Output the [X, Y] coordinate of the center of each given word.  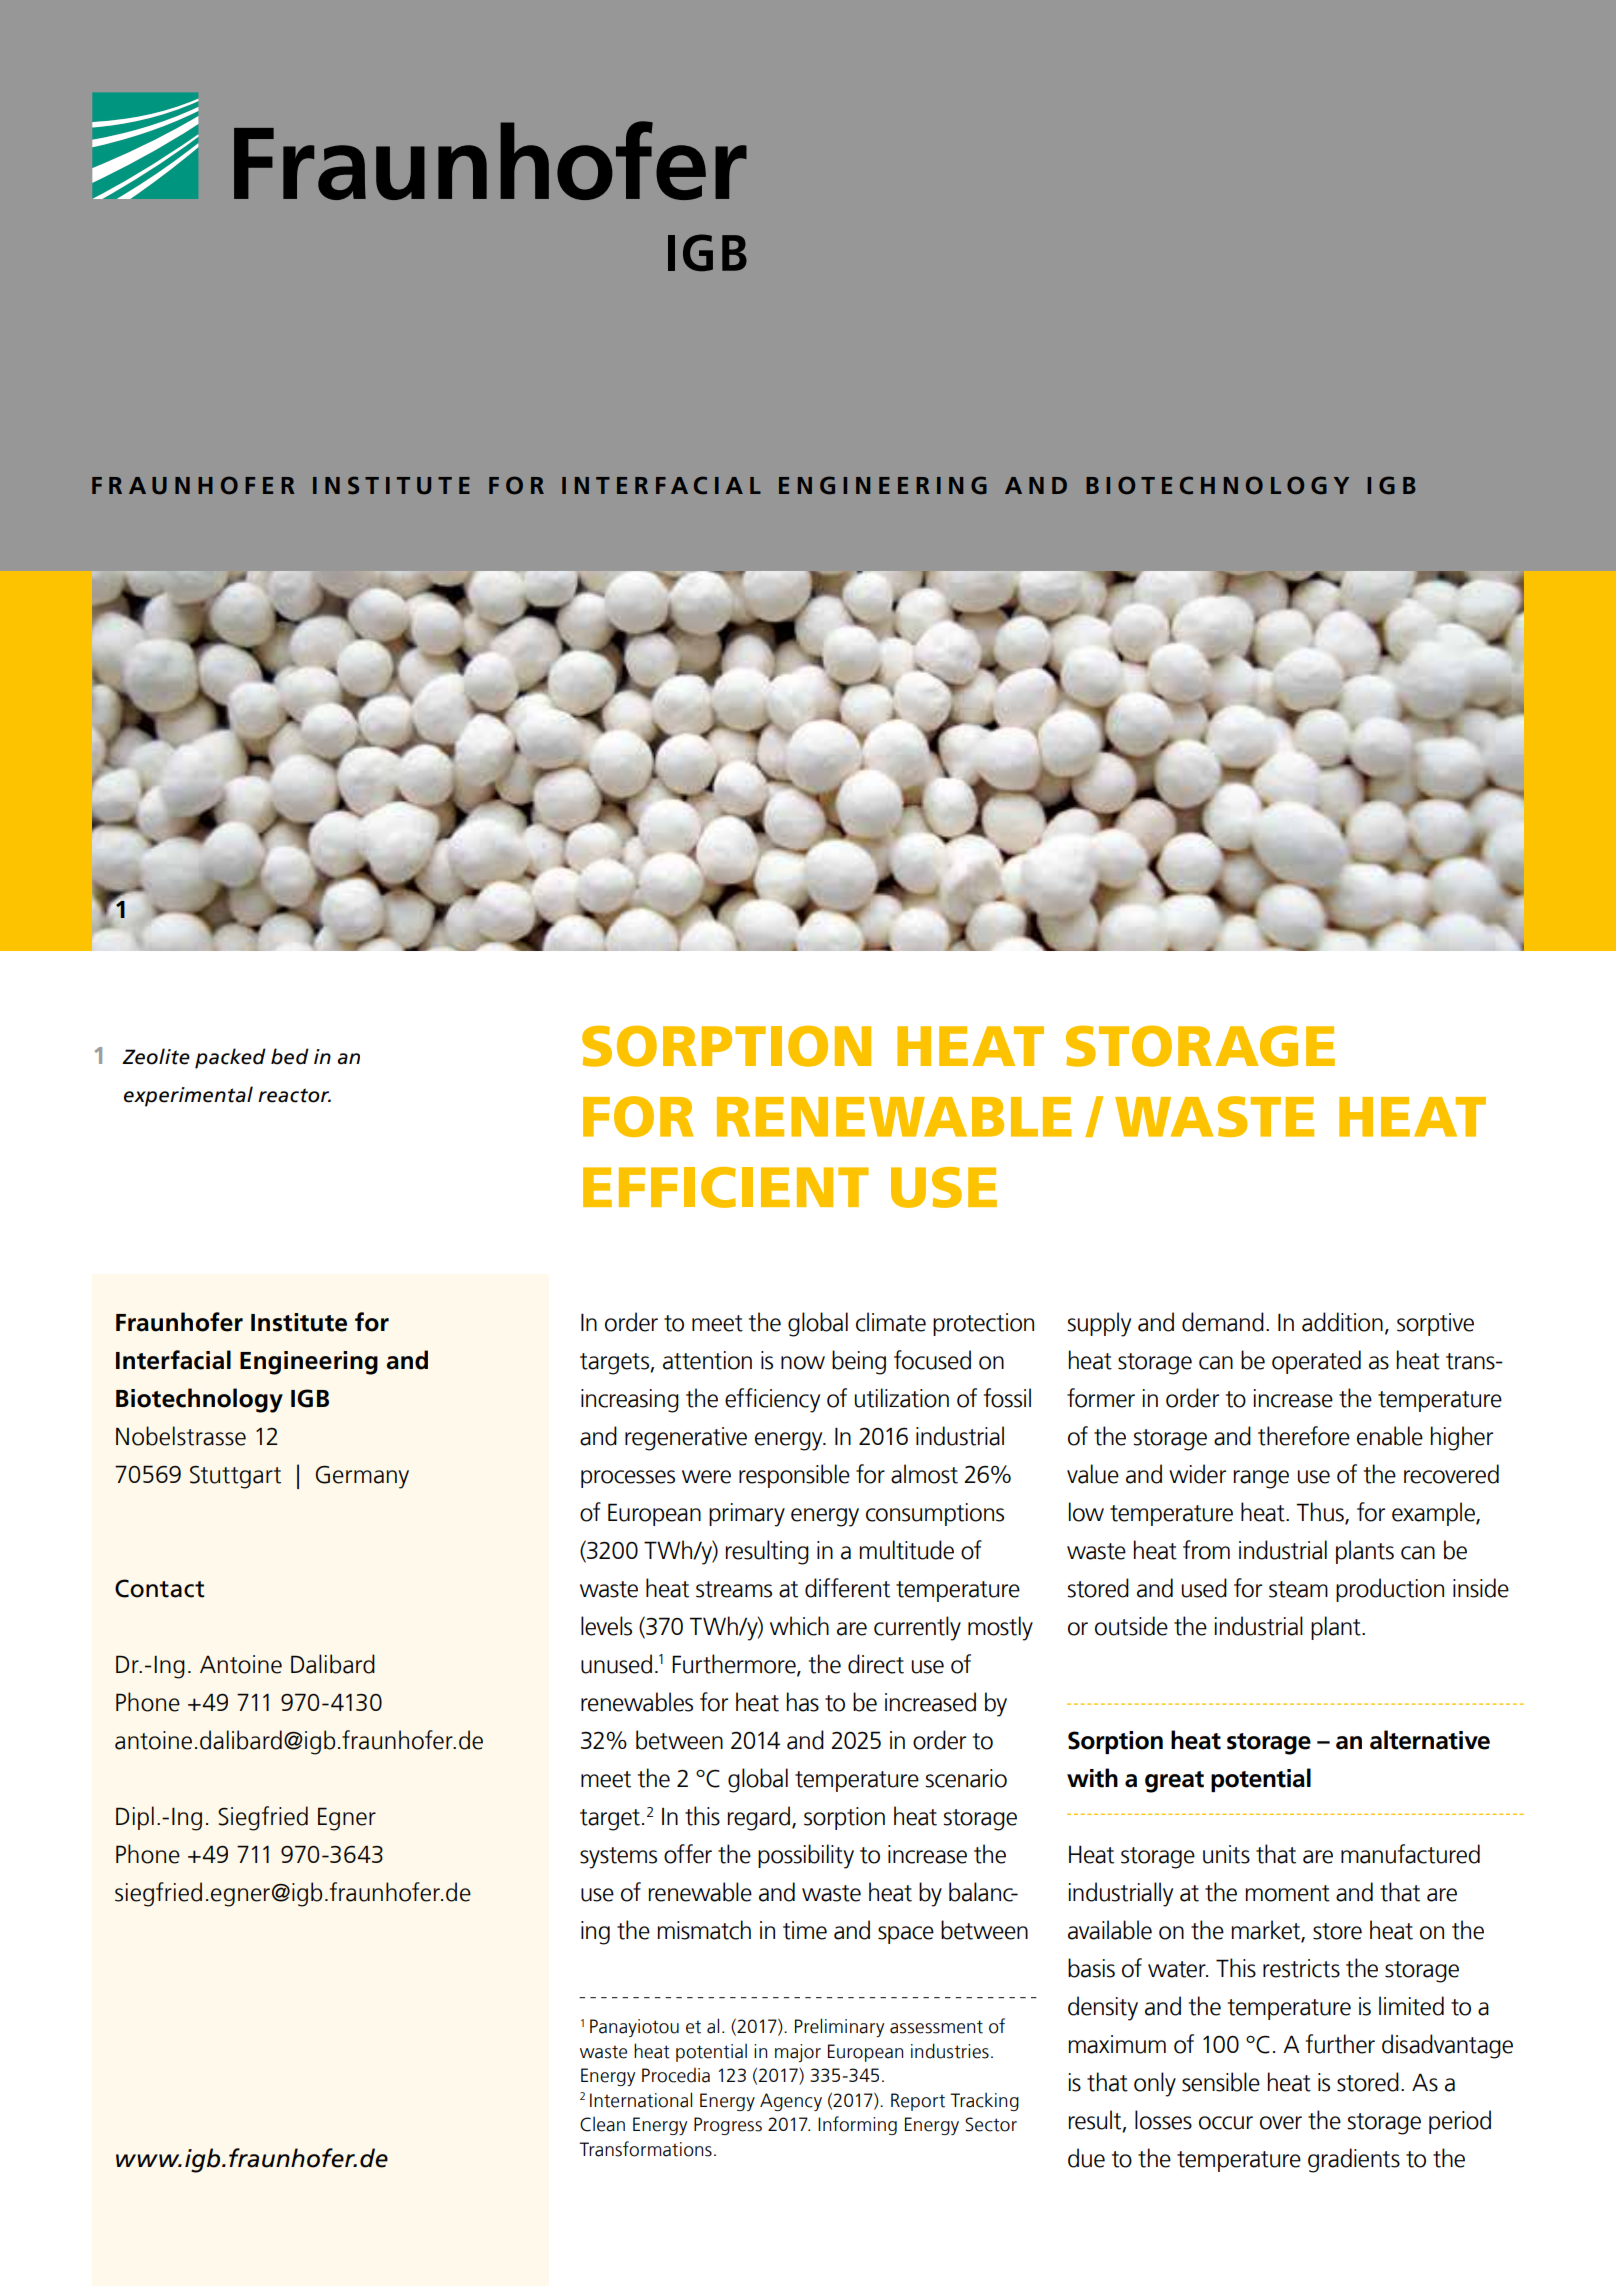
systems [618, 1858]
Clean [602, 2124]
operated [1316, 1362]
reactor [294, 1095]
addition [1342, 1322]
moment [1287, 1893]
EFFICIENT [726, 1187]
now [803, 1363]
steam [1298, 1589]
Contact [160, 1588]
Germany [362, 1477]
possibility [806, 1856]
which [799, 1626]
